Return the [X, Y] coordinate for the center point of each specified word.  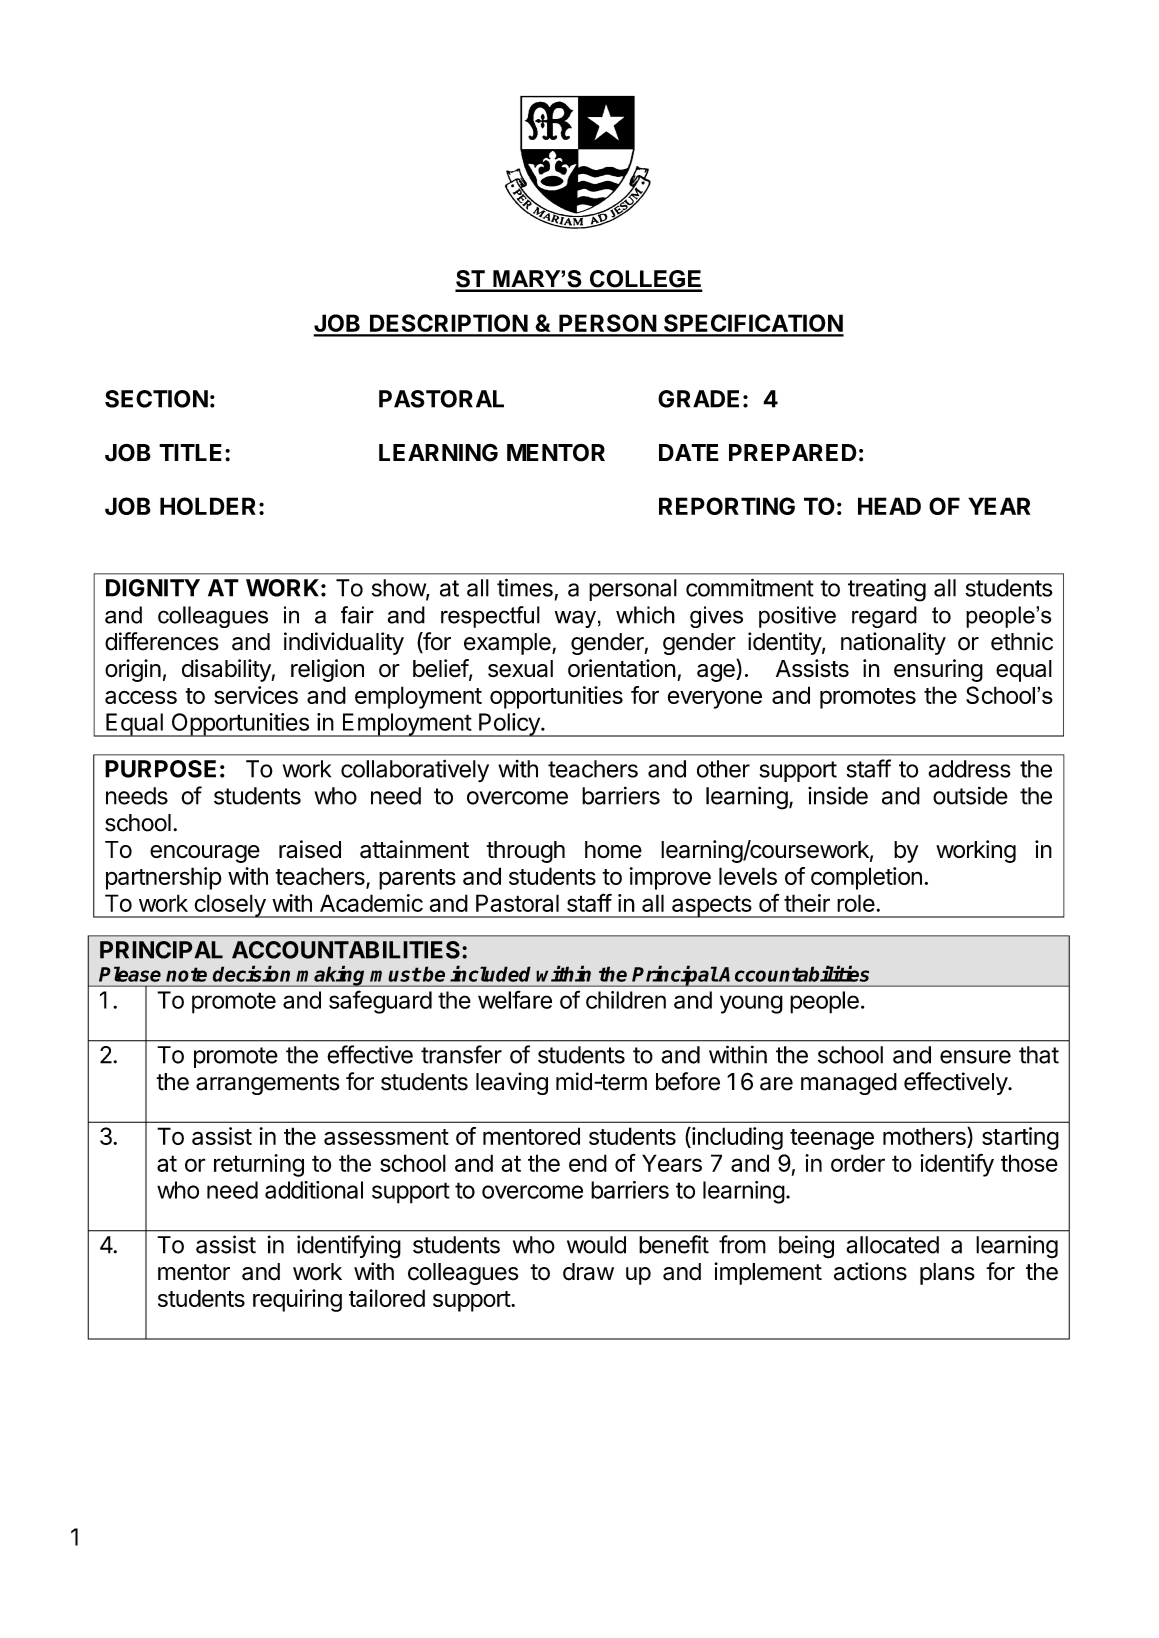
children [626, 1000]
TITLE [190, 452]
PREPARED [793, 452]
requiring [297, 1300]
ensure [975, 1057]
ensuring [938, 670]
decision [251, 973]
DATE [689, 452]
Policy [509, 725]
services [256, 695]
